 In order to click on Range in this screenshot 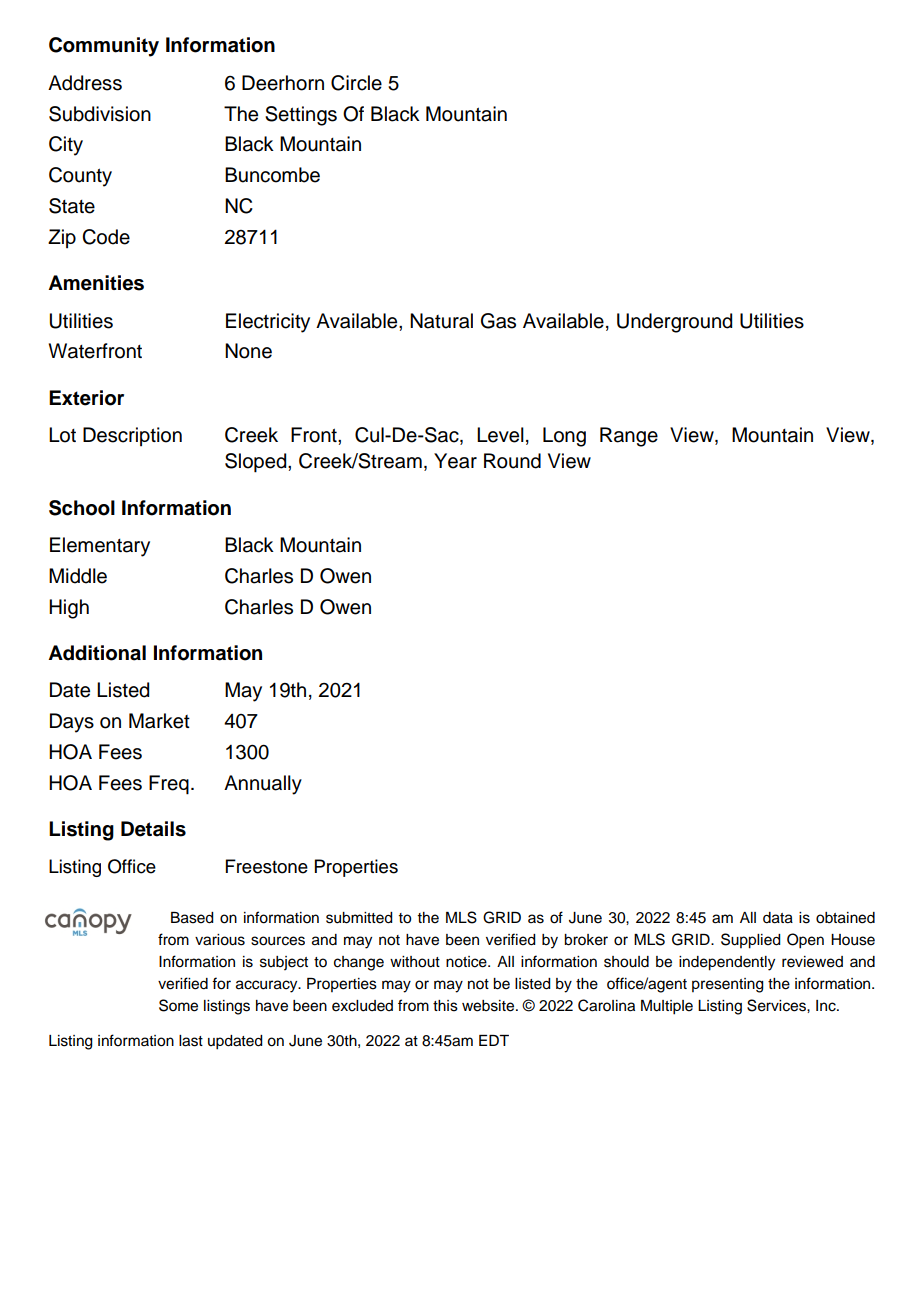, I will do `click(629, 437)`.
